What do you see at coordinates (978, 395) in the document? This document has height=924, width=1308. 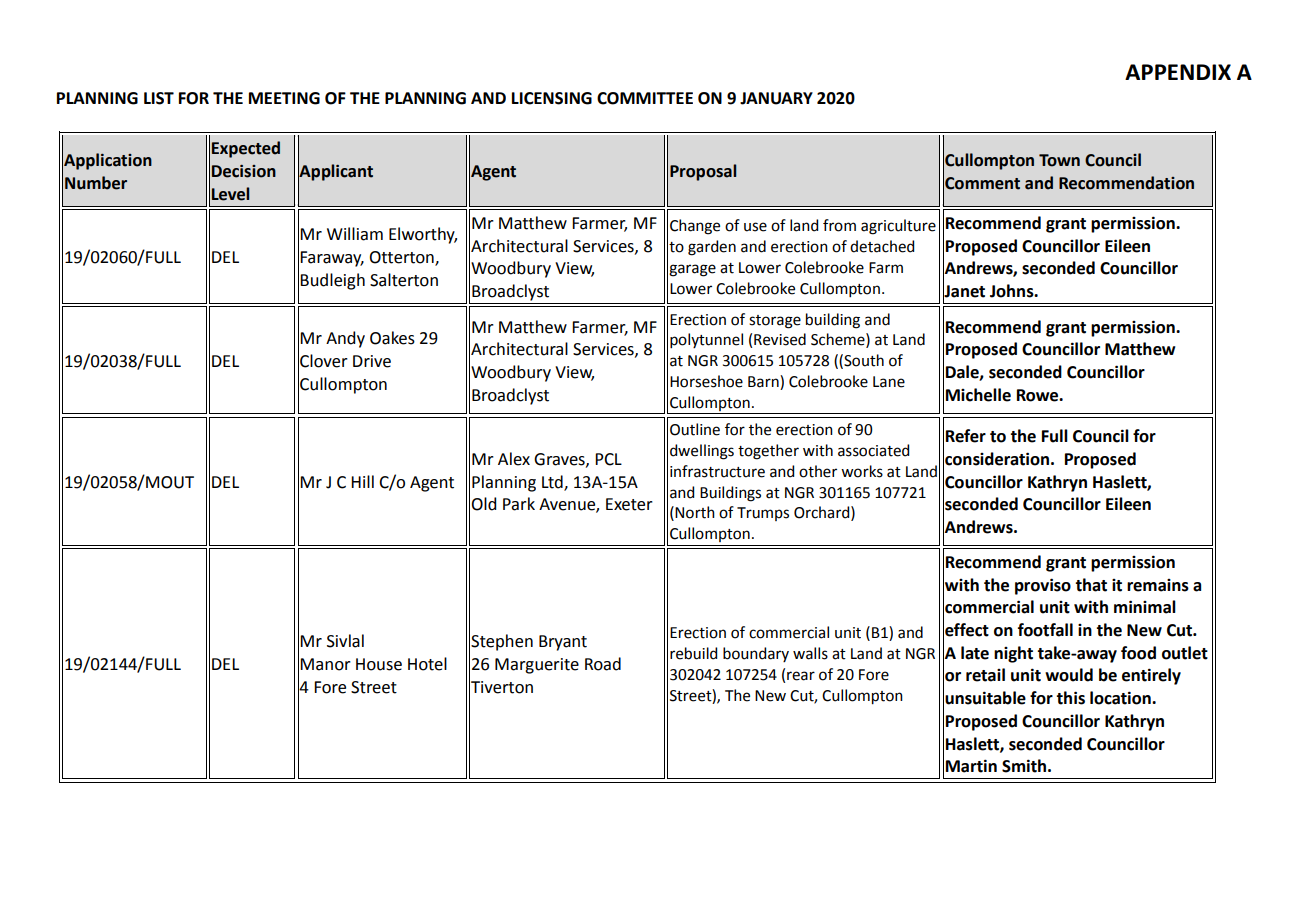 I see `Michelle` at bounding box center [978, 395].
